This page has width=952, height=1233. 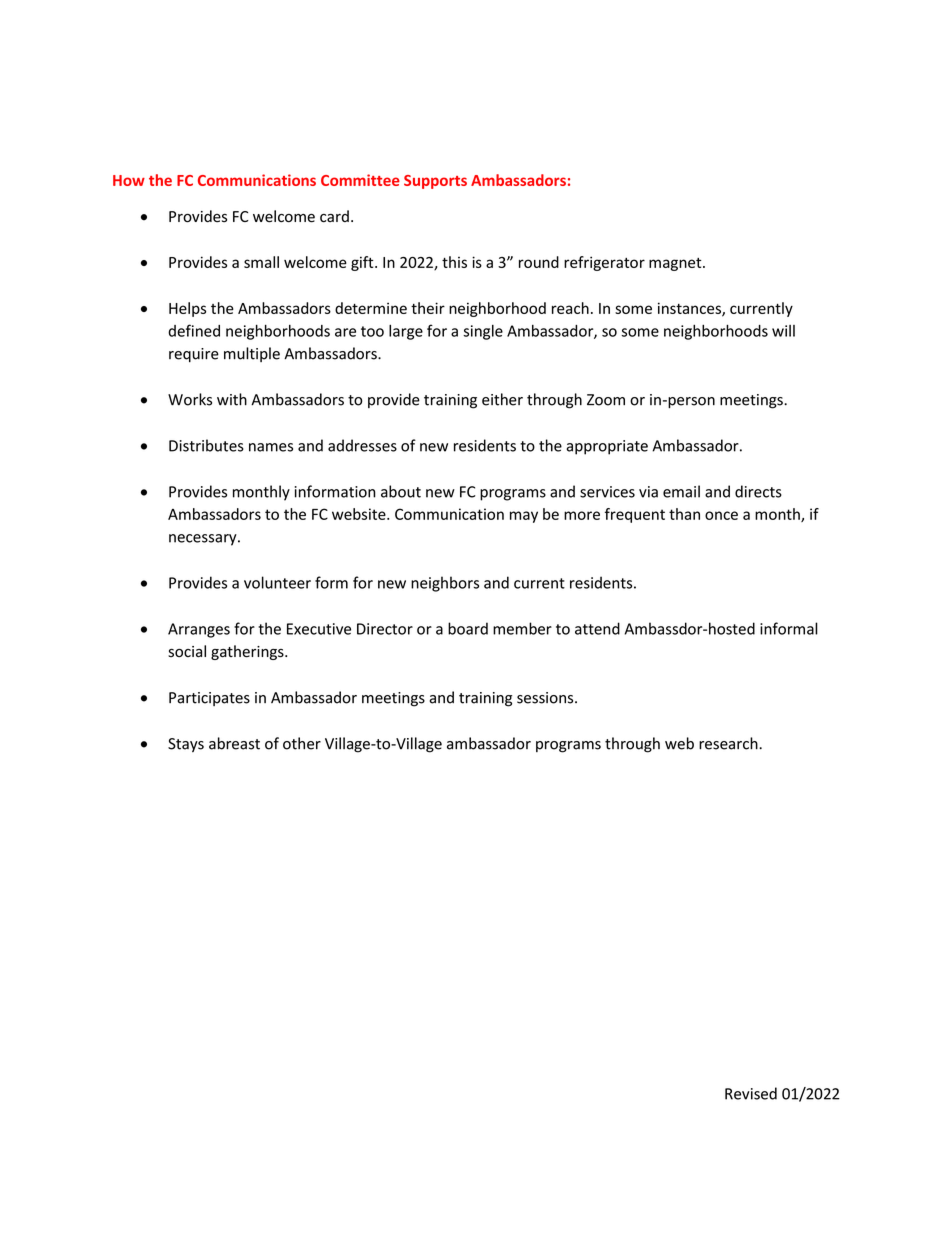 What do you see at coordinates (129, 180) in the page?
I see `How` at bounding box center [129, 180].
